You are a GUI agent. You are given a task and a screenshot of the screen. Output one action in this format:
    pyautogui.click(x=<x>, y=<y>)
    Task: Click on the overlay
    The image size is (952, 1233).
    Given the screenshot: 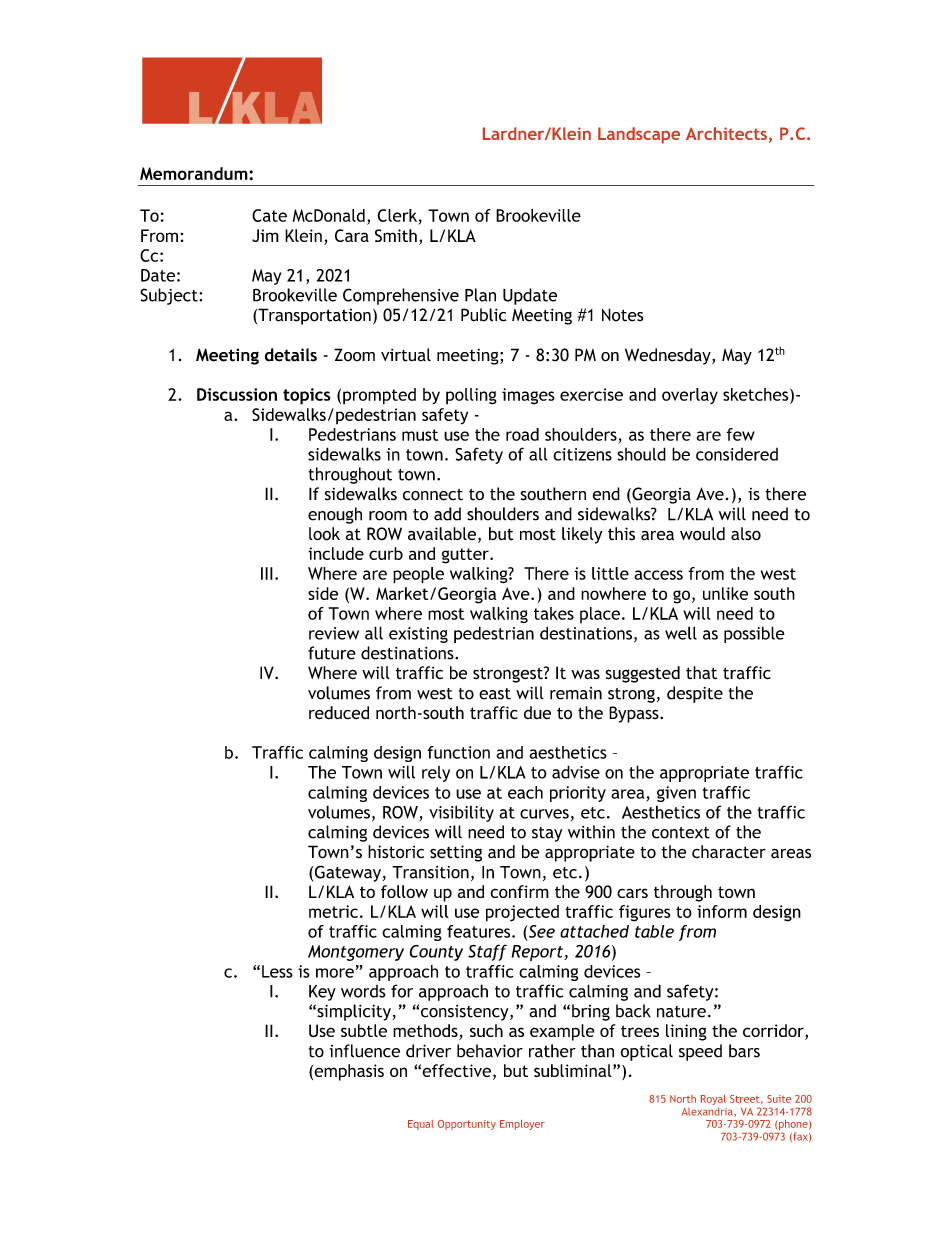 What is the action you would take?
    pyautogui.click(x=690, y=396)
